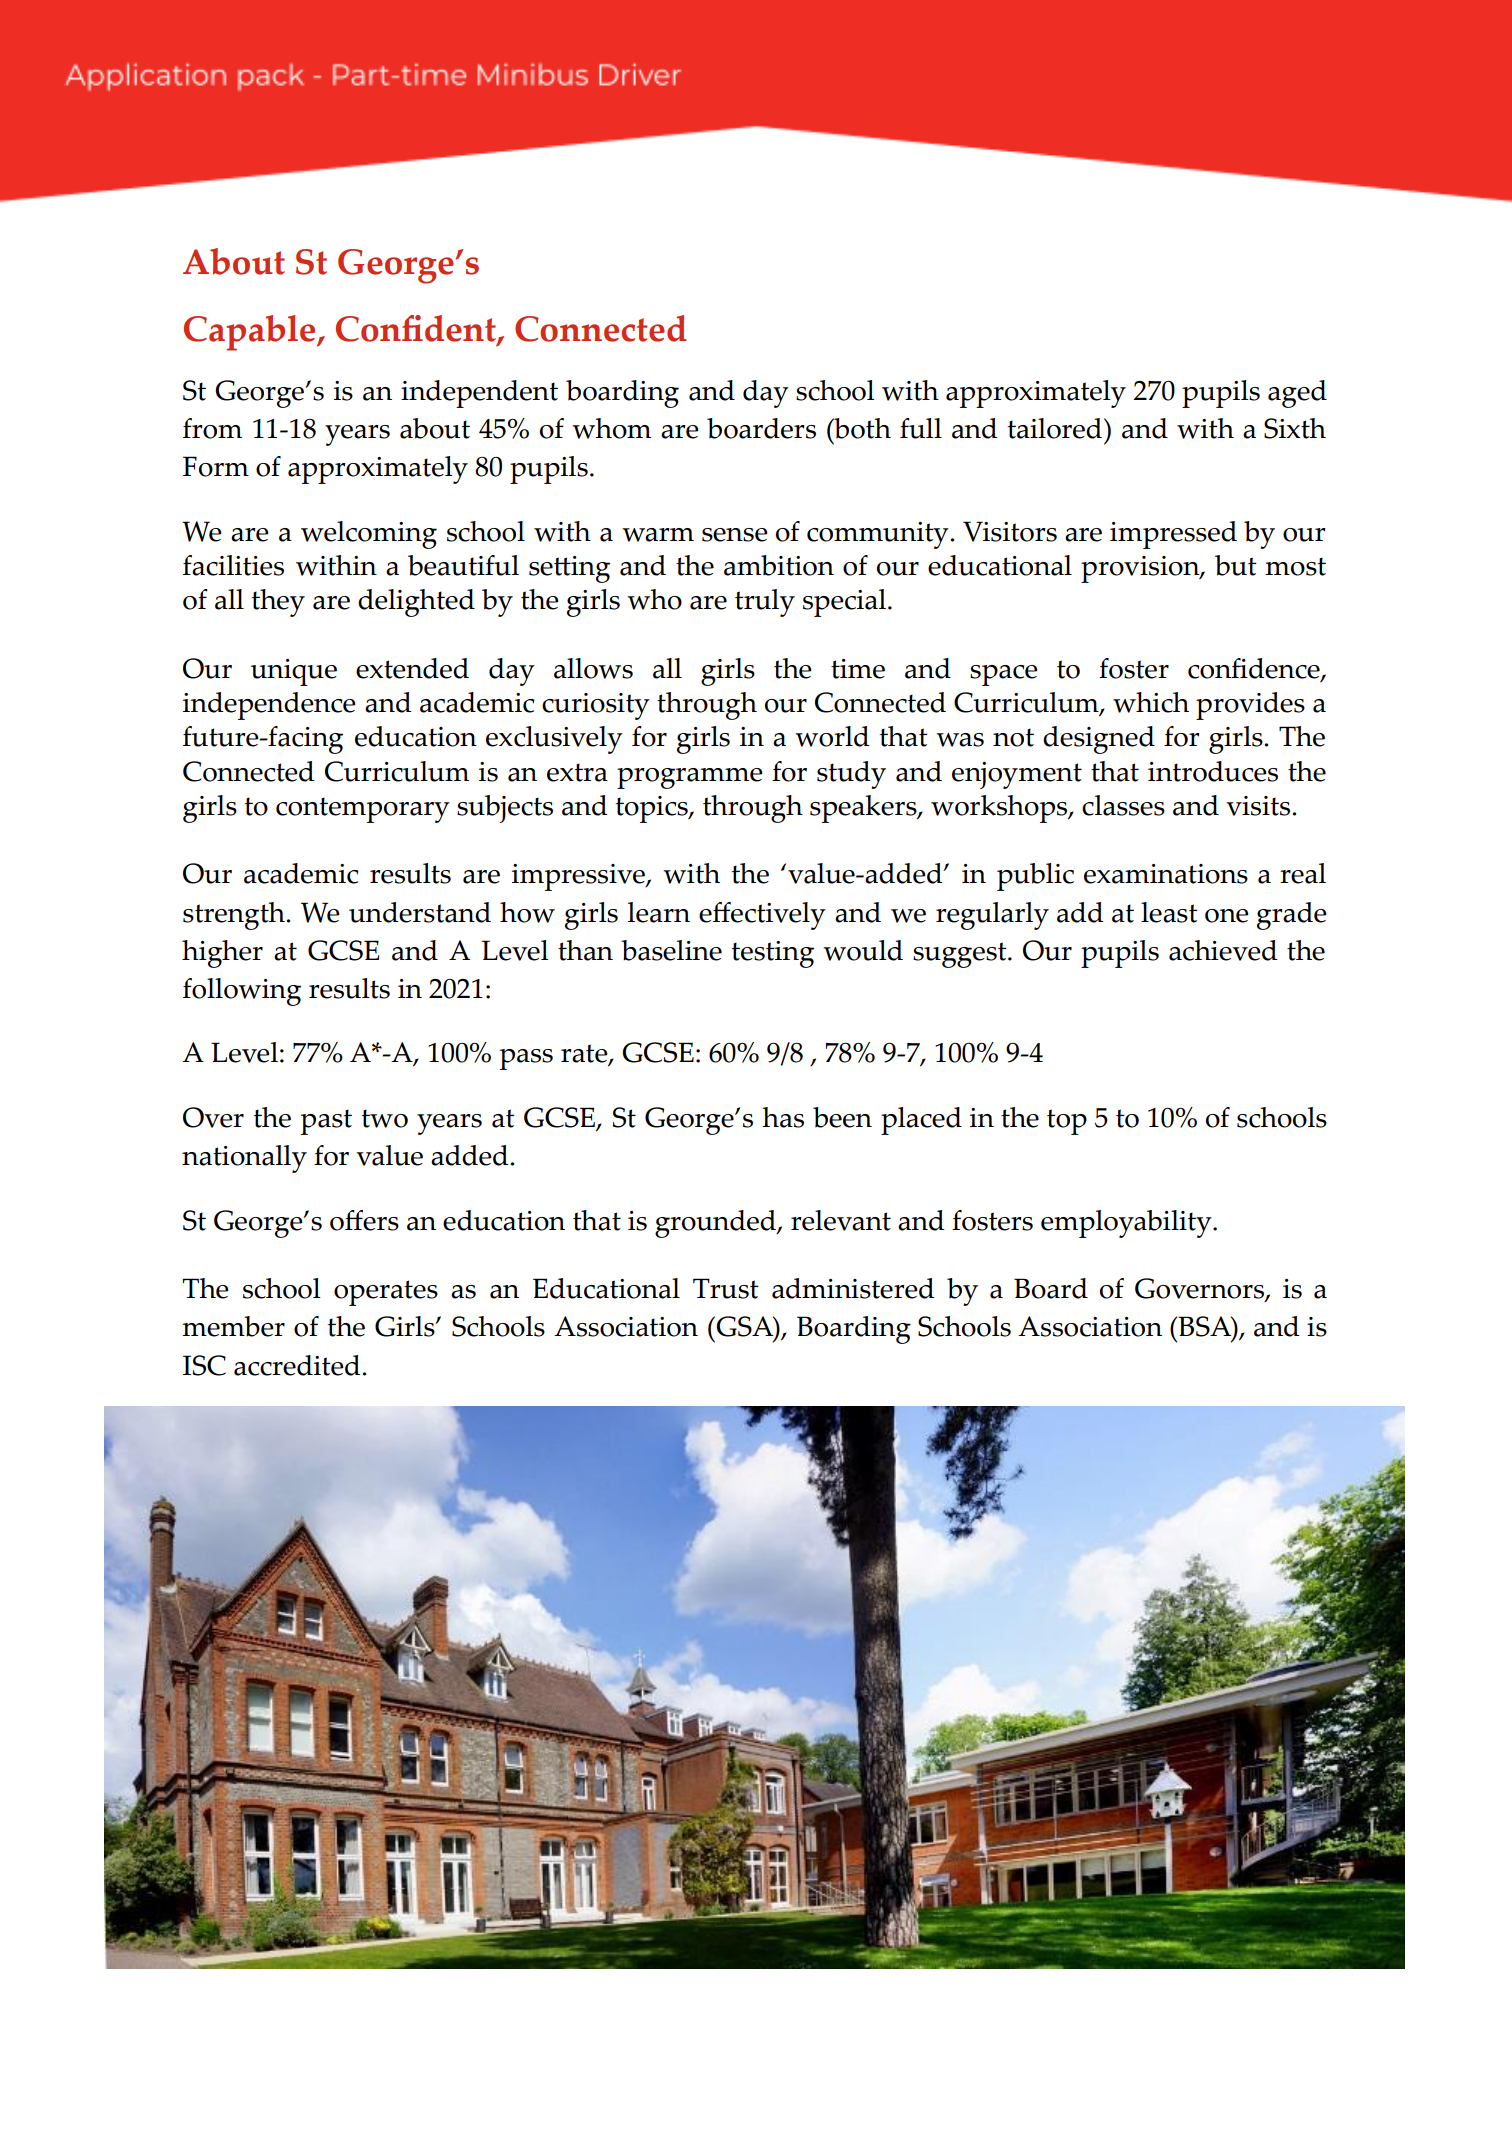  What do you see at coordinates (861, 428) in the screenshot?
I see `both` at bounding box center [861, 428].
